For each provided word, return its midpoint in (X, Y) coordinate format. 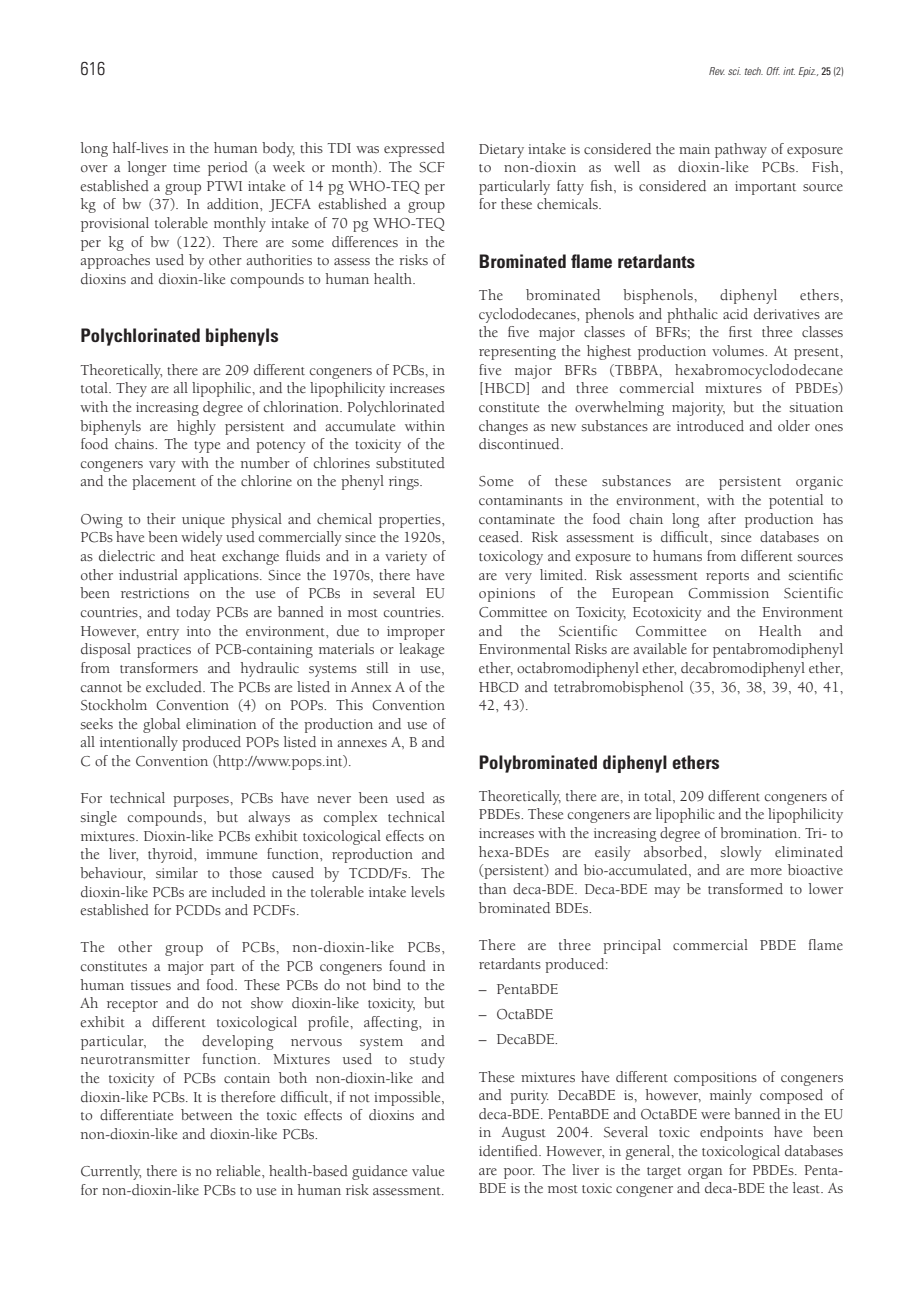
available (660, 649)
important (765, 188)
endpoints (731, 1133)
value (428, 1171)
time (186, 167)
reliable (239, 1171)
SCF (432, 167)
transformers (159, 668)
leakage (421, 650)
